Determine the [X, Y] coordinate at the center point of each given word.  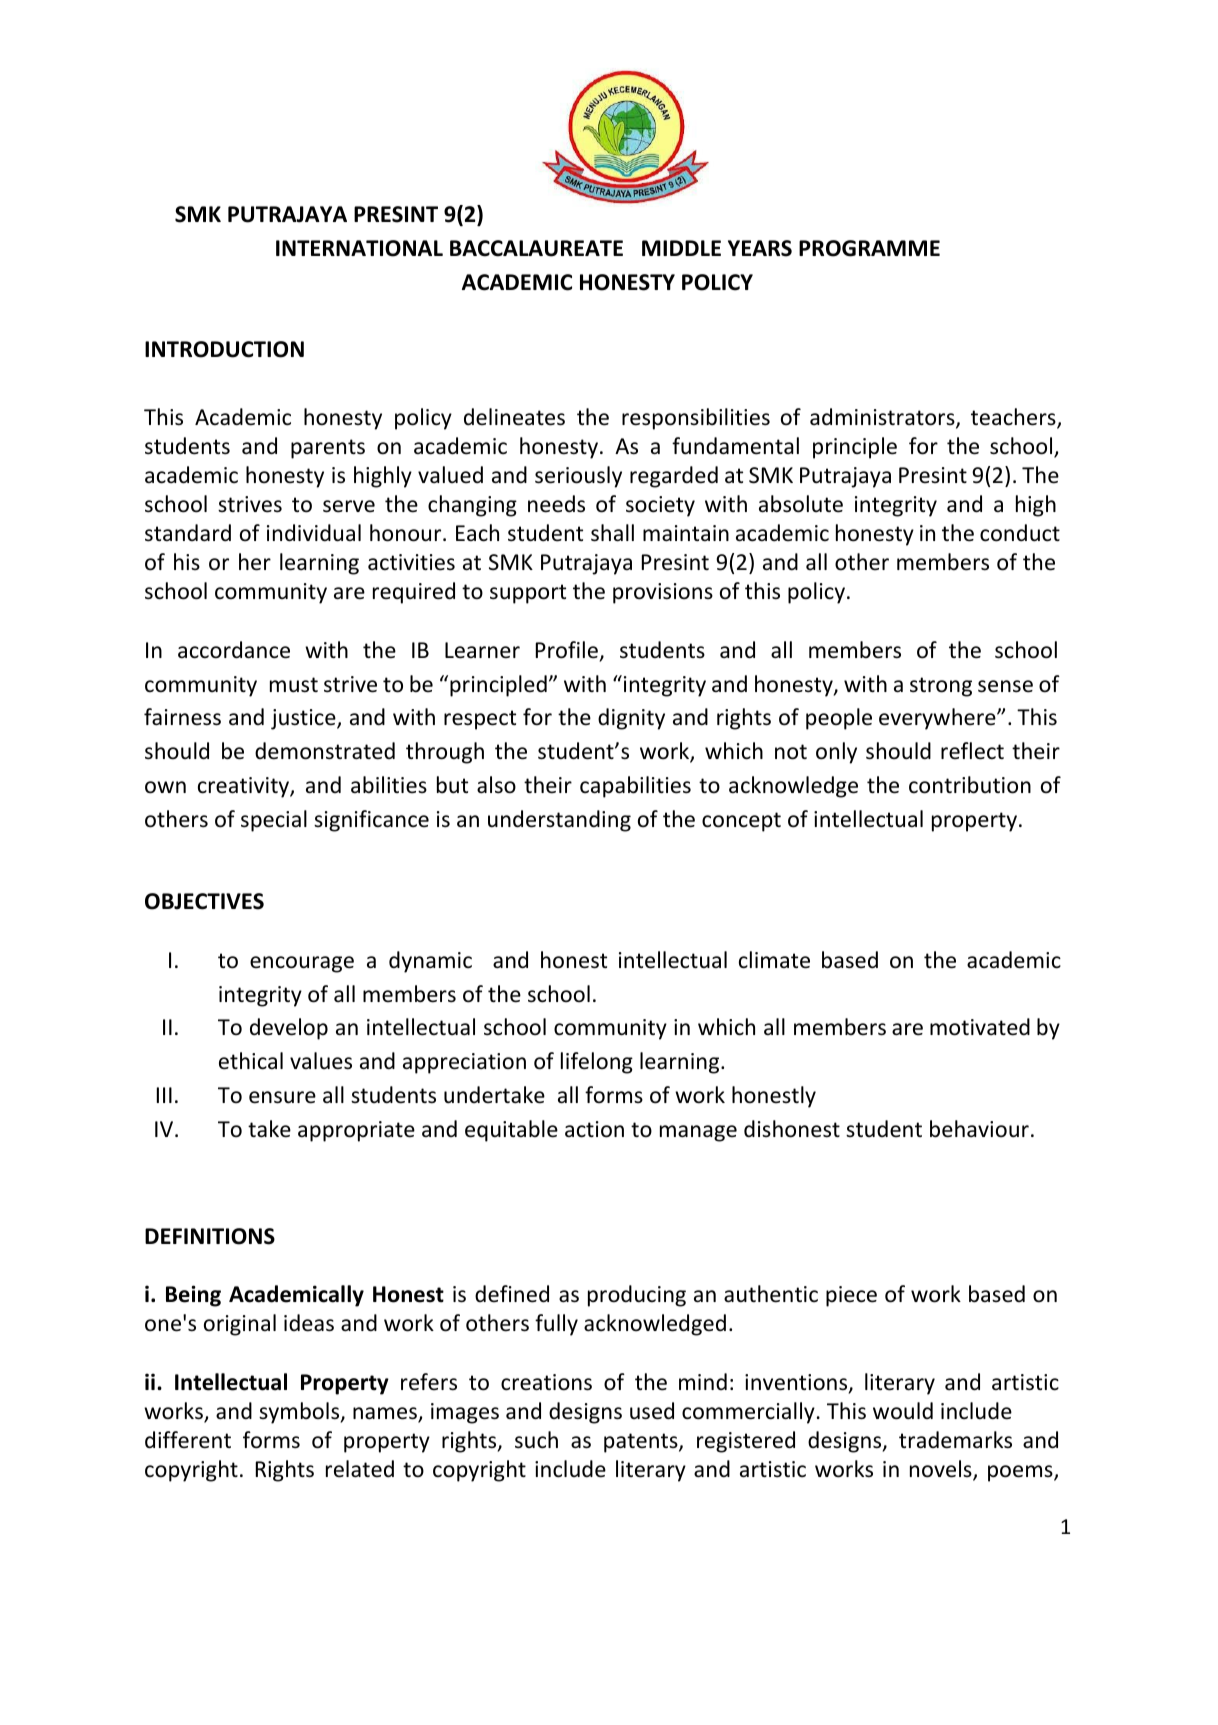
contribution [970, 785]
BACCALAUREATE [536, 248]
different [188, 1440]
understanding [559, 821]
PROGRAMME [869, 248]
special [274, 821]
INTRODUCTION [224, 349]
